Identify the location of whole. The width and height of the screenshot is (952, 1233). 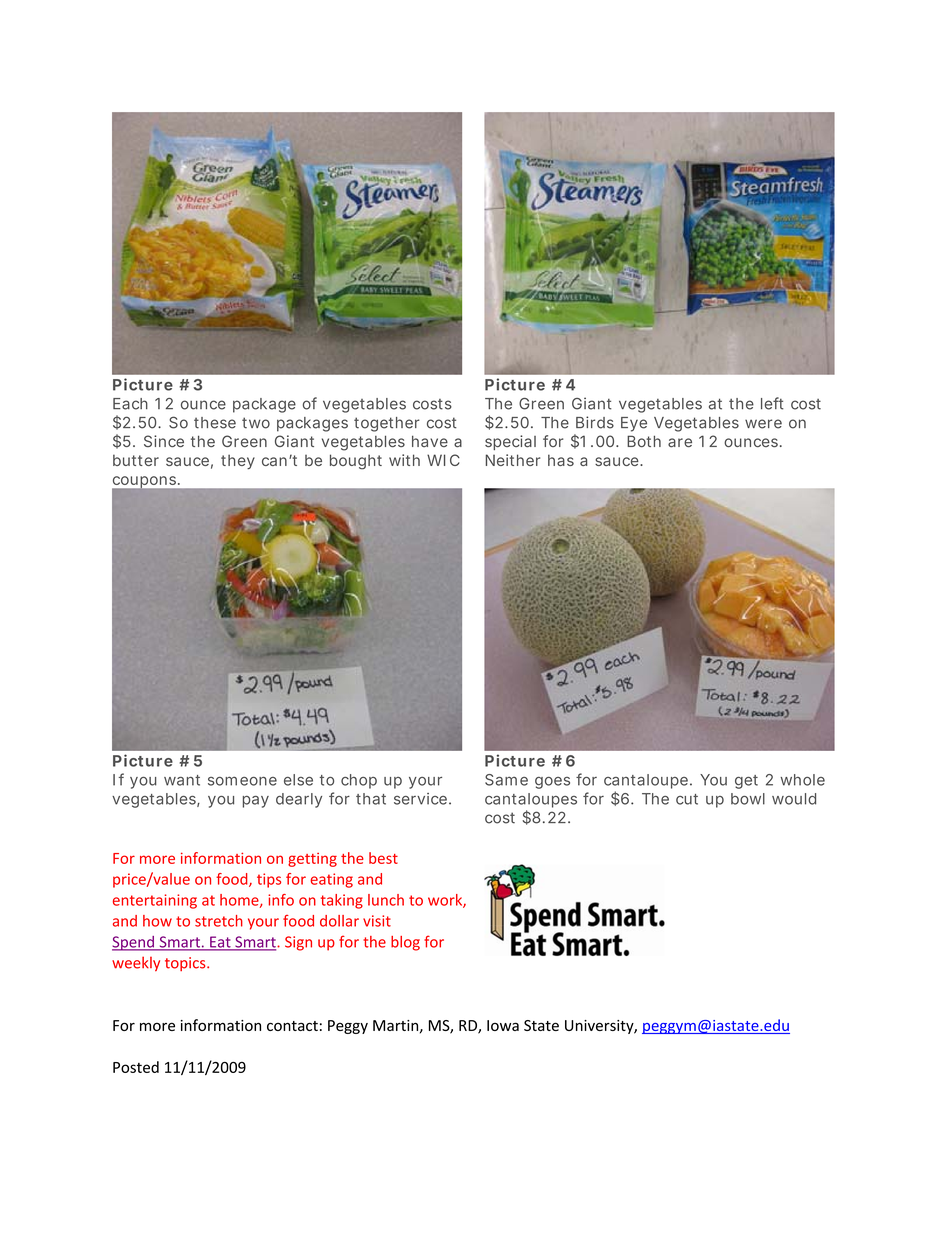
(802, 780).
